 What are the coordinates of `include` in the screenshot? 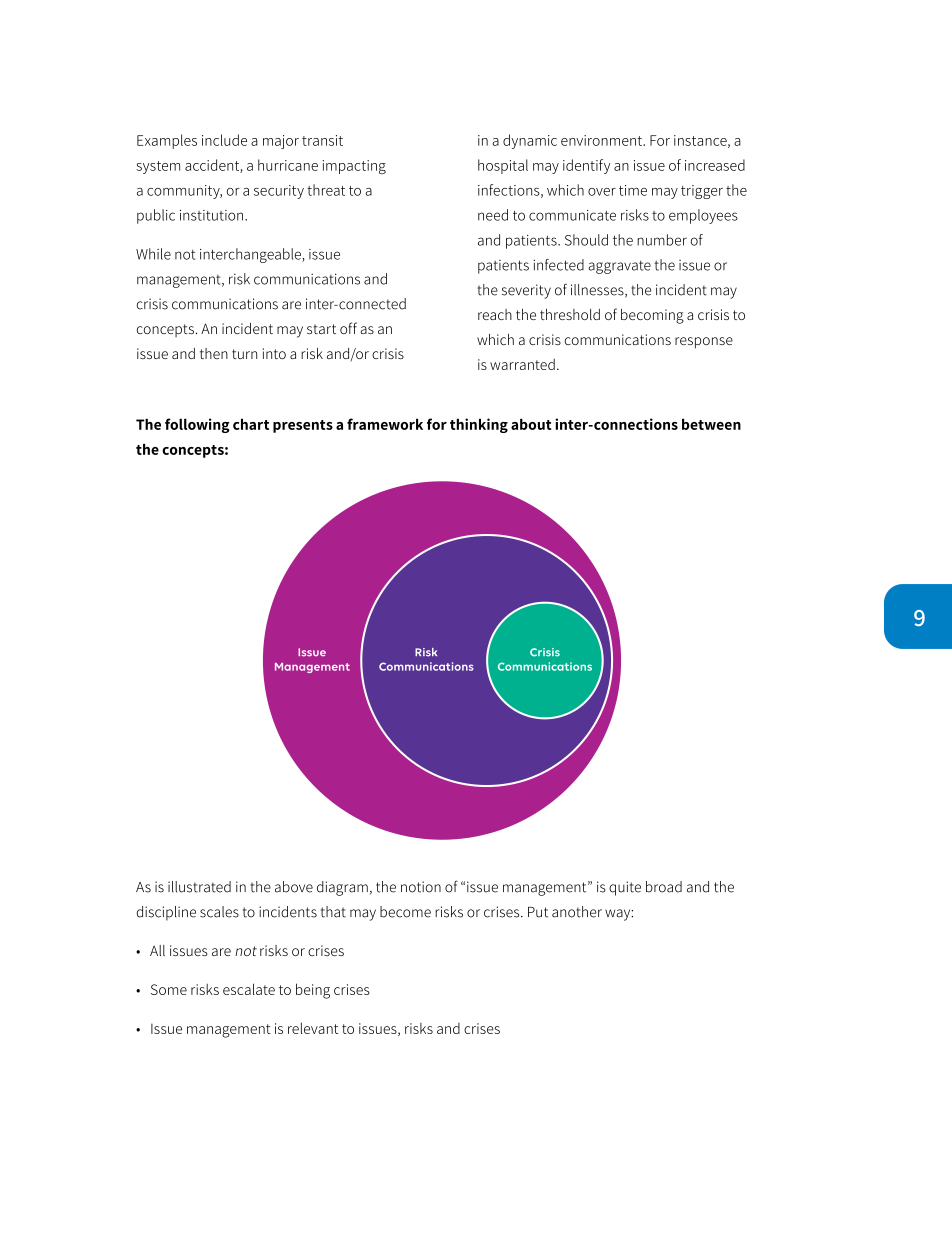 It's located at (224, 140).
